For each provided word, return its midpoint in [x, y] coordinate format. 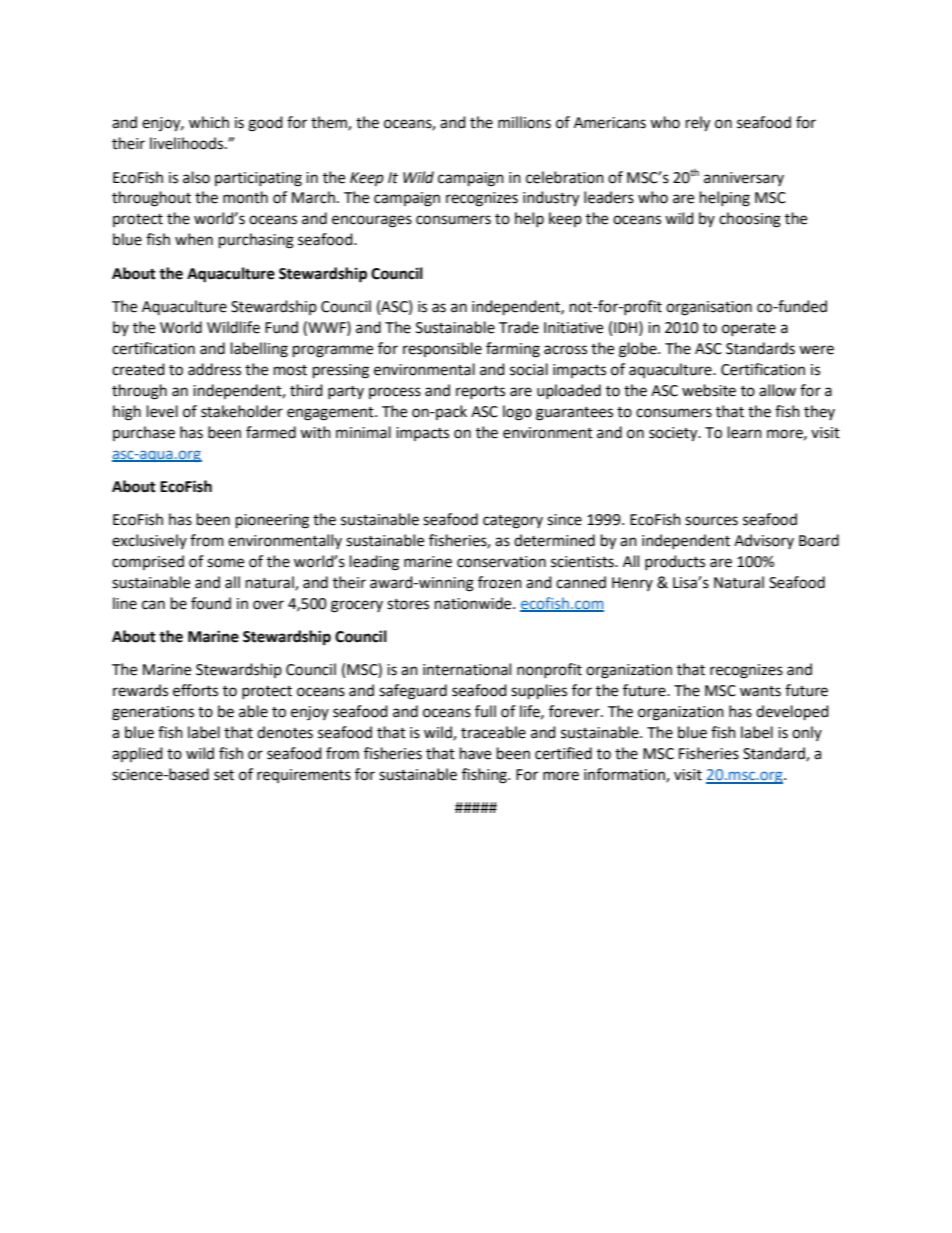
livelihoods [188, 143]
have [475, 753]
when [194, 239]
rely [698, 124]
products [675, 562]
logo [517, 413]
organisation [709, 308]
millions [524, 122]
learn [745, 432]
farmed [271, 432]
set [224, 775]
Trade [519, 327]
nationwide [474, 603]
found [211, 603]
